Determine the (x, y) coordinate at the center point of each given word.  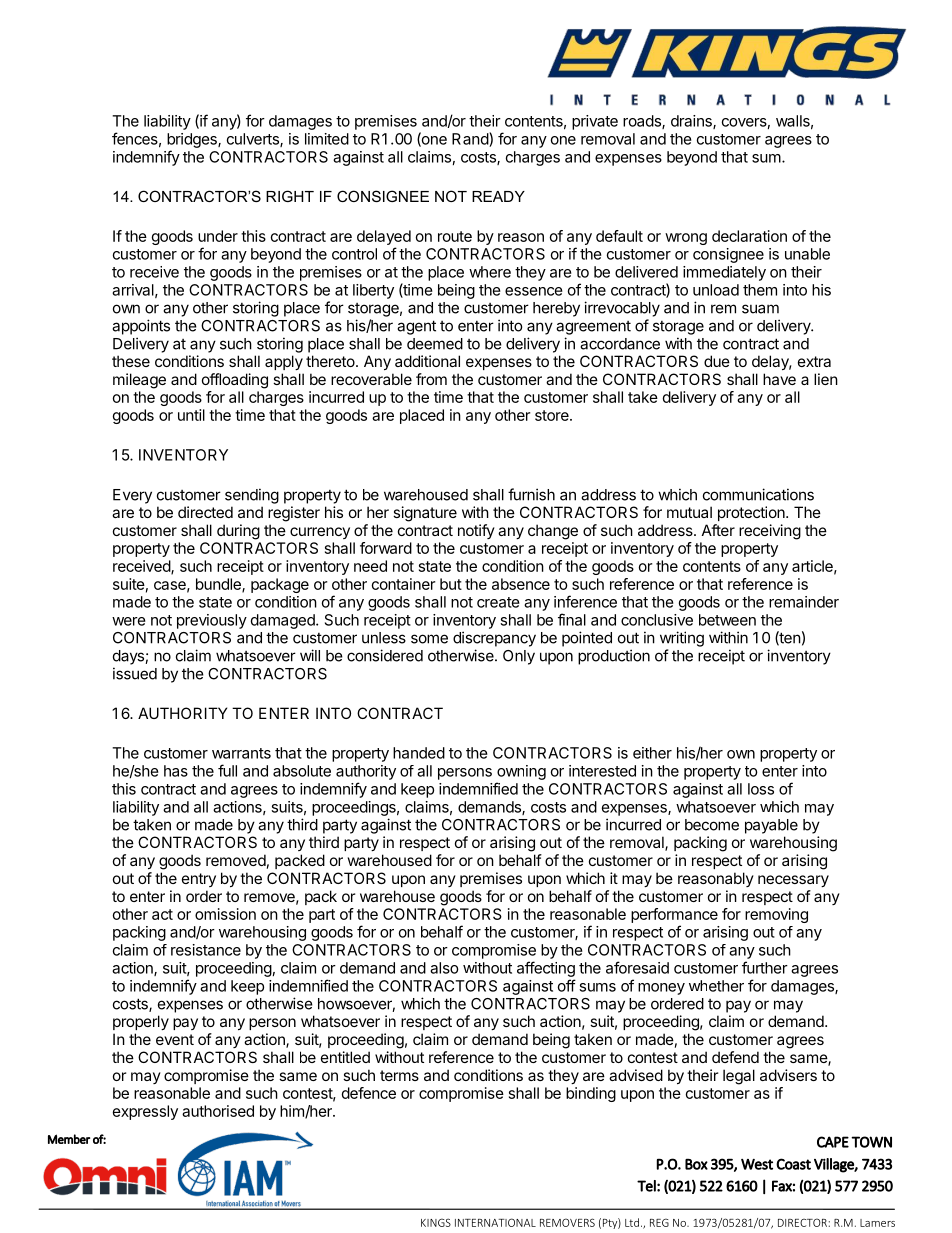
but (451, 584)
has (176, 771)
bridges (193, 140)
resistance (206, 950)
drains (692, 122)
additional (427, 361)
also (444, 968)
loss (761, 789)
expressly (145, 1112)
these (131, 361)
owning (521, 772)
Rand (471, 139)
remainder (804, 602)
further (765, 967)
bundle (219, 585)
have (779, 379)
